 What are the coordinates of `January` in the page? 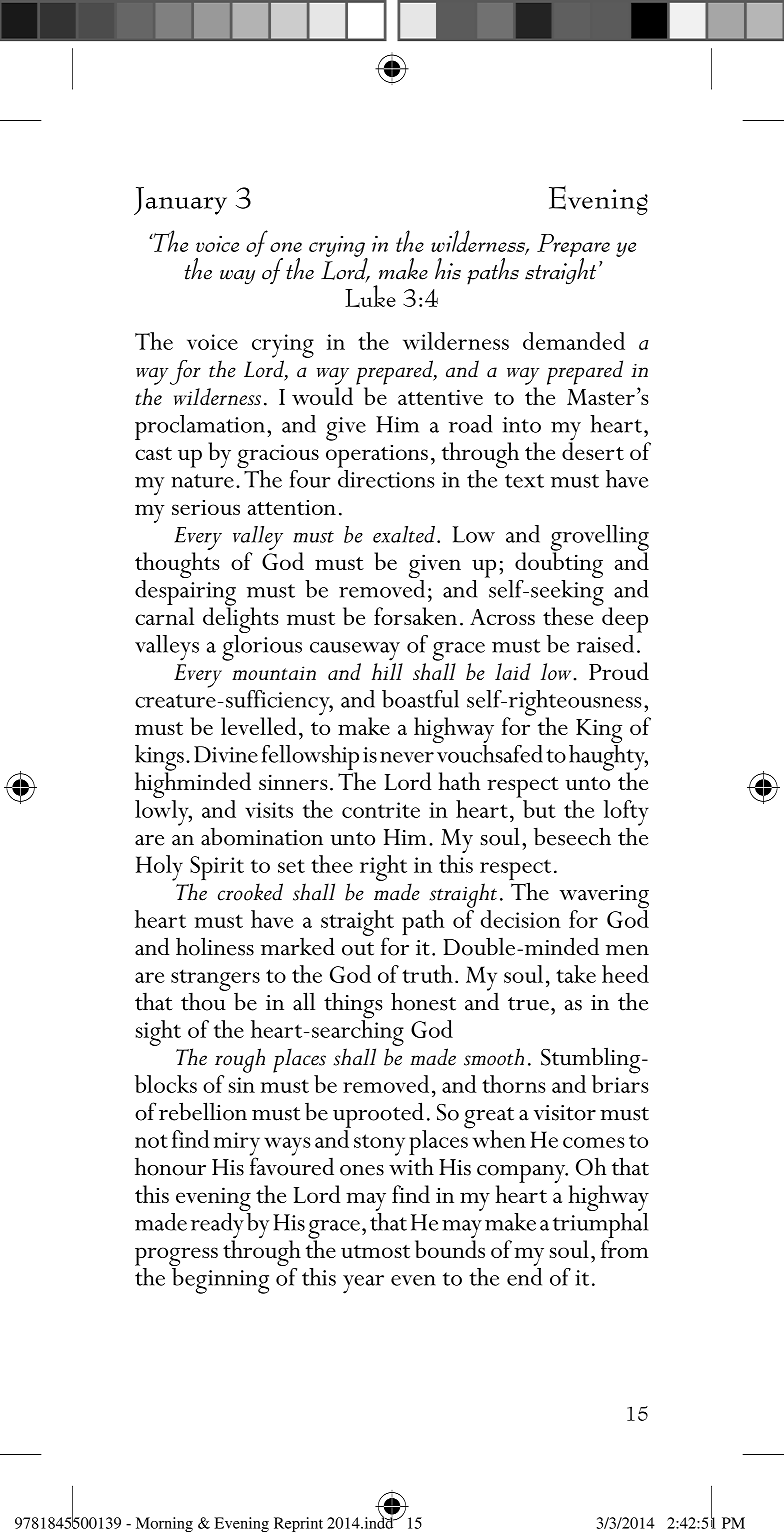 It's located at (180, 201).
